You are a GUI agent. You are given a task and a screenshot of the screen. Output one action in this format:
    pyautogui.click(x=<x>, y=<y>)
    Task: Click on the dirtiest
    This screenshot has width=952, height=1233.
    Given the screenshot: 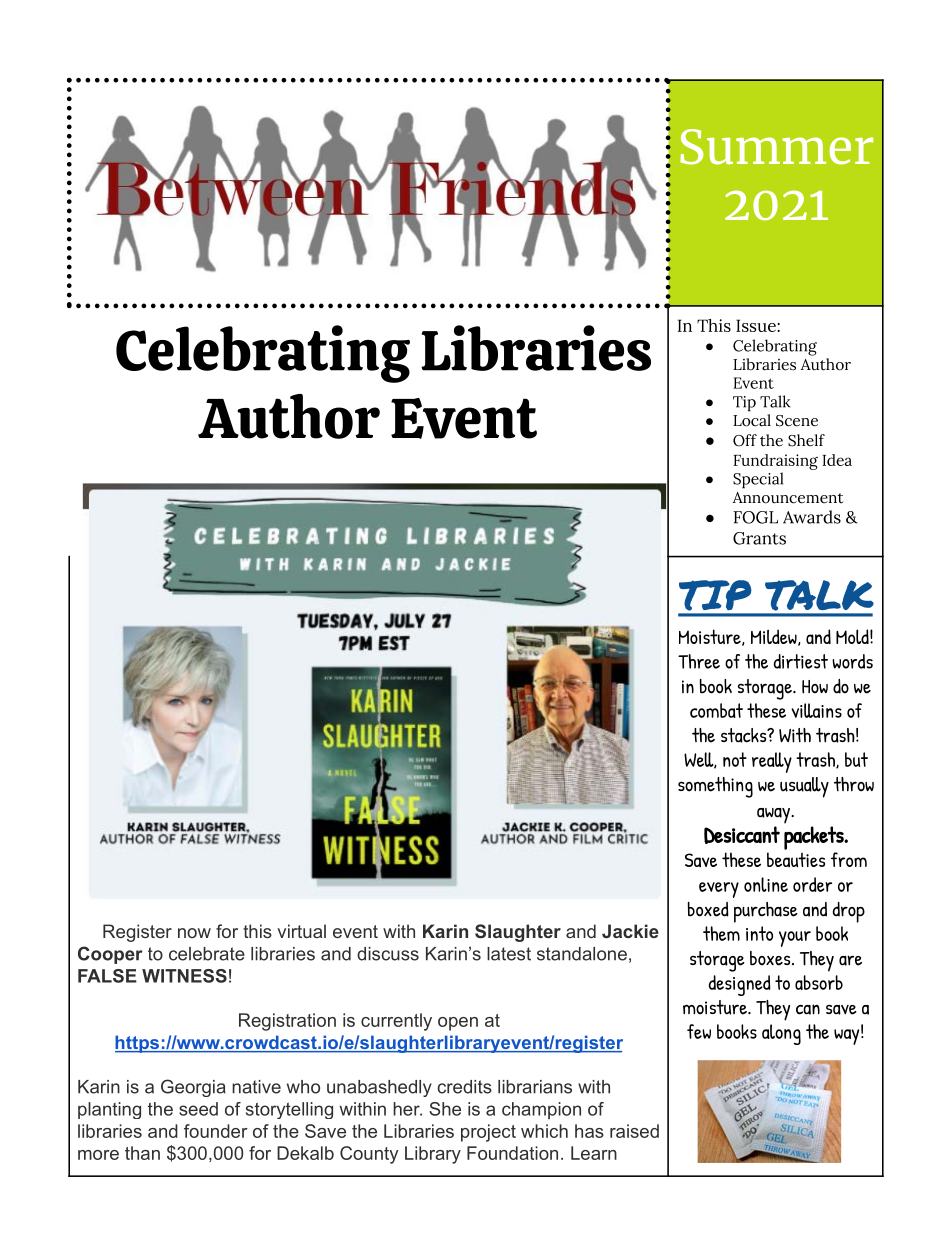 What is the action you would take?
    pyautogui.click(x=800, y=661)
